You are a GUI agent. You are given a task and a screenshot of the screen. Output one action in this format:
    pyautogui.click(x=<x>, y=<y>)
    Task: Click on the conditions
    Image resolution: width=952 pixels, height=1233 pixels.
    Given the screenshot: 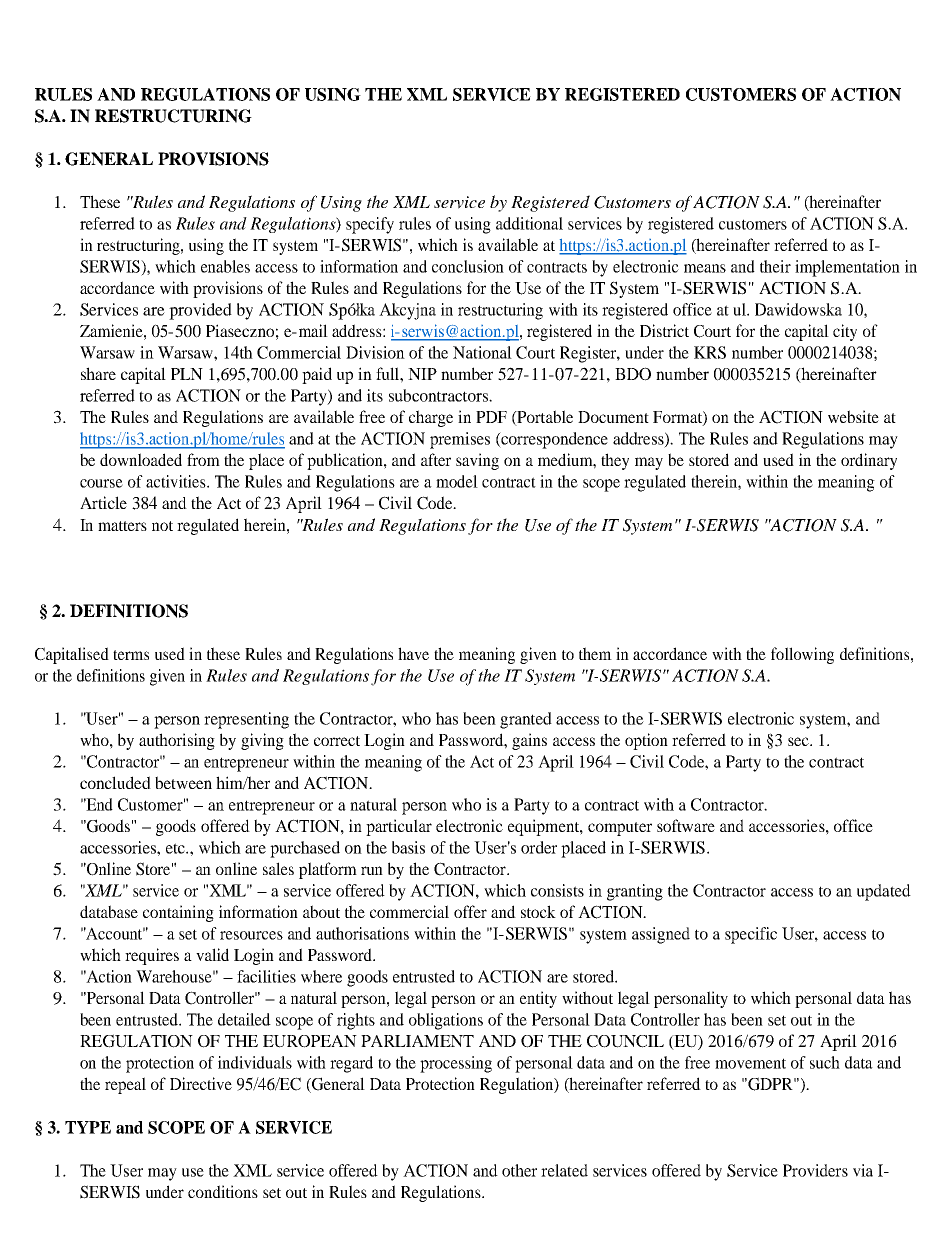 What is the action you would take?
    pyautogui.click(x=223, y=1191)
